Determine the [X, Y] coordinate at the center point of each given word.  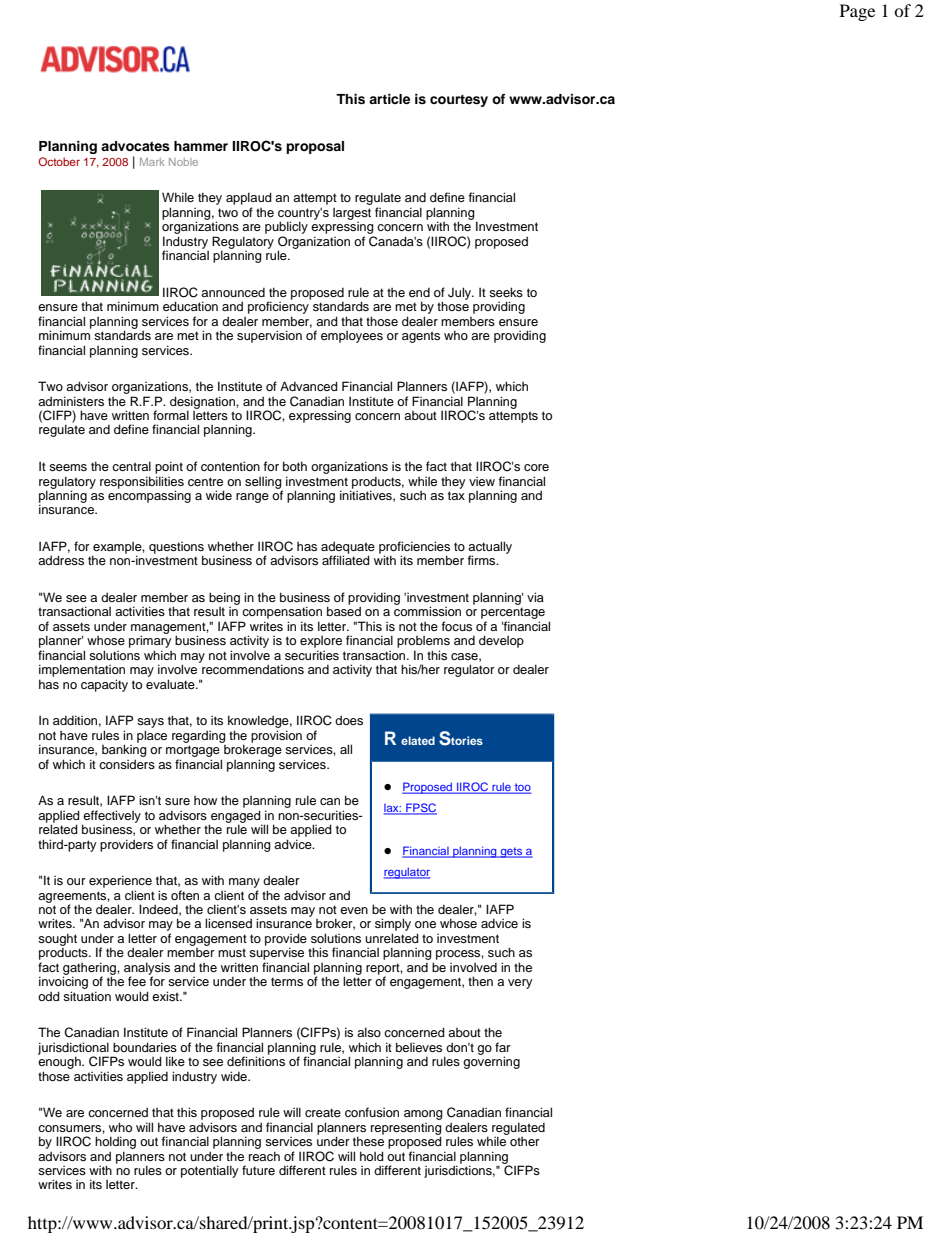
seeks [506, 292]
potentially [209, 1171]
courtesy [459, 101]
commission [427, 611]
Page [857, 12]
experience [120, 881]
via [535, 597]
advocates [135, 146]
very [520, 984]
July [461, 293]
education [190, 306]
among [423, 1115]
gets [511, 852]
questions [176, 549]
